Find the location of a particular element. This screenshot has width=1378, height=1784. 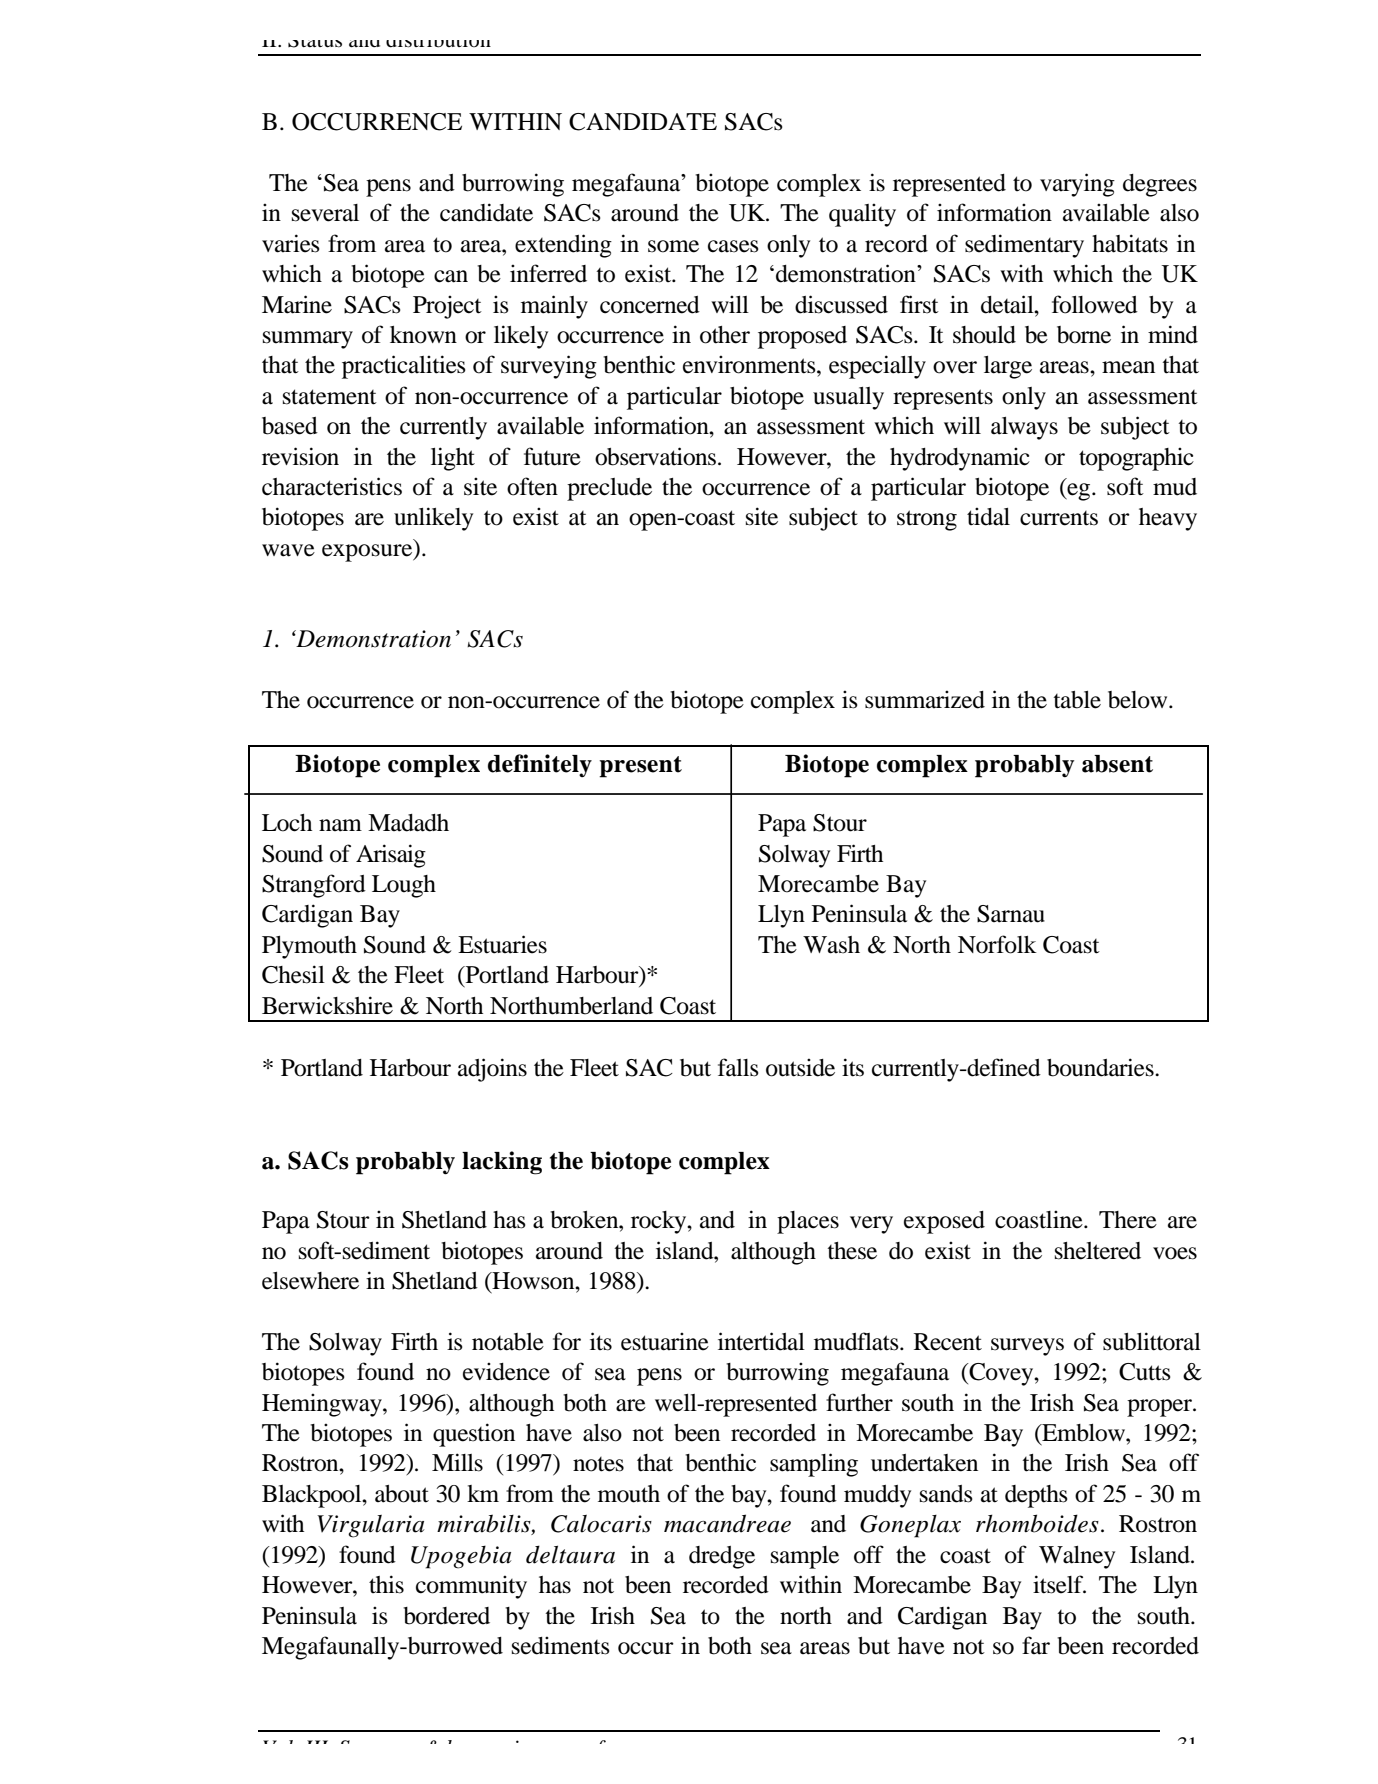

Lough is located at coordinates (404, 886).
